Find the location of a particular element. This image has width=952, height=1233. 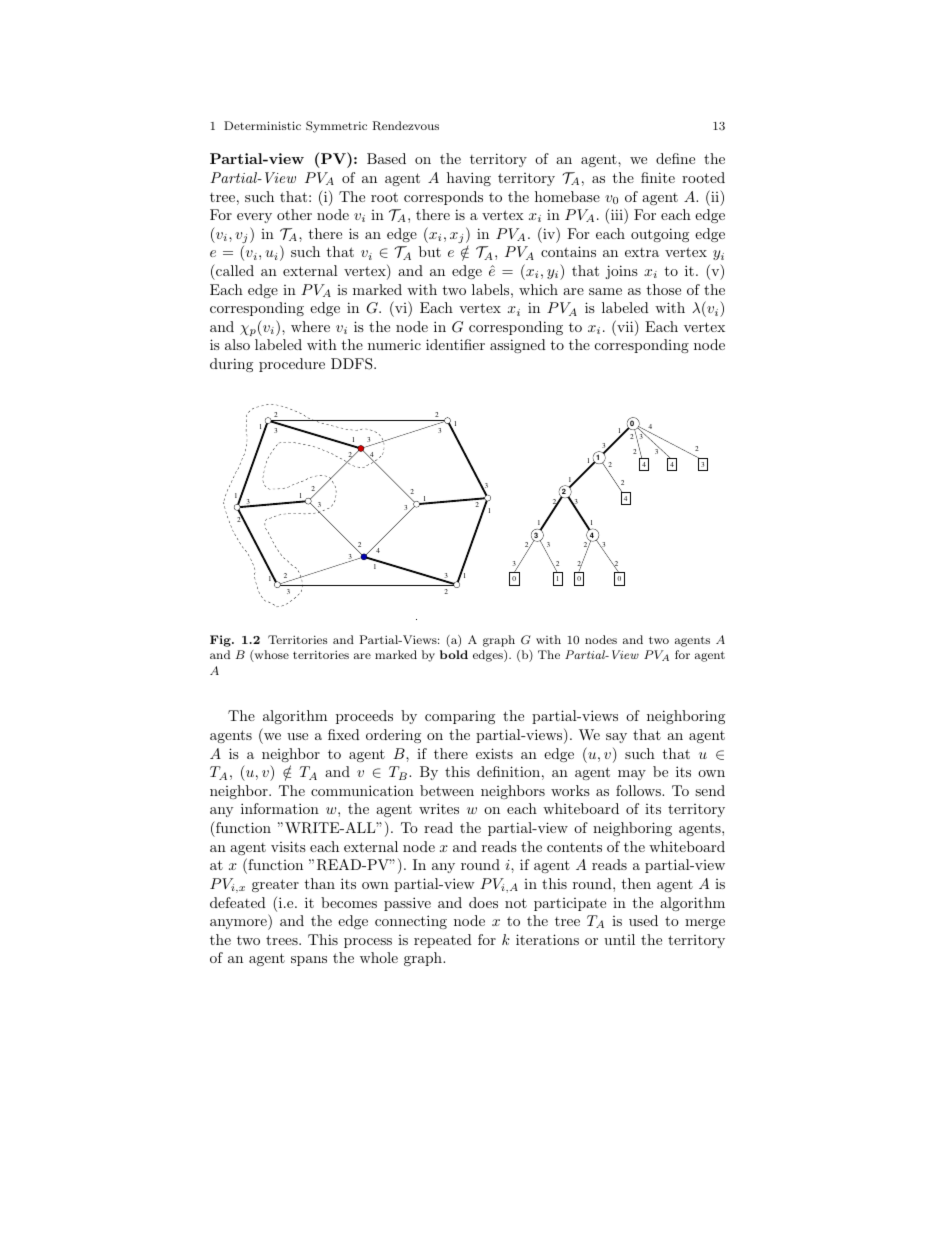

same is located at coordinates (605, 291).
